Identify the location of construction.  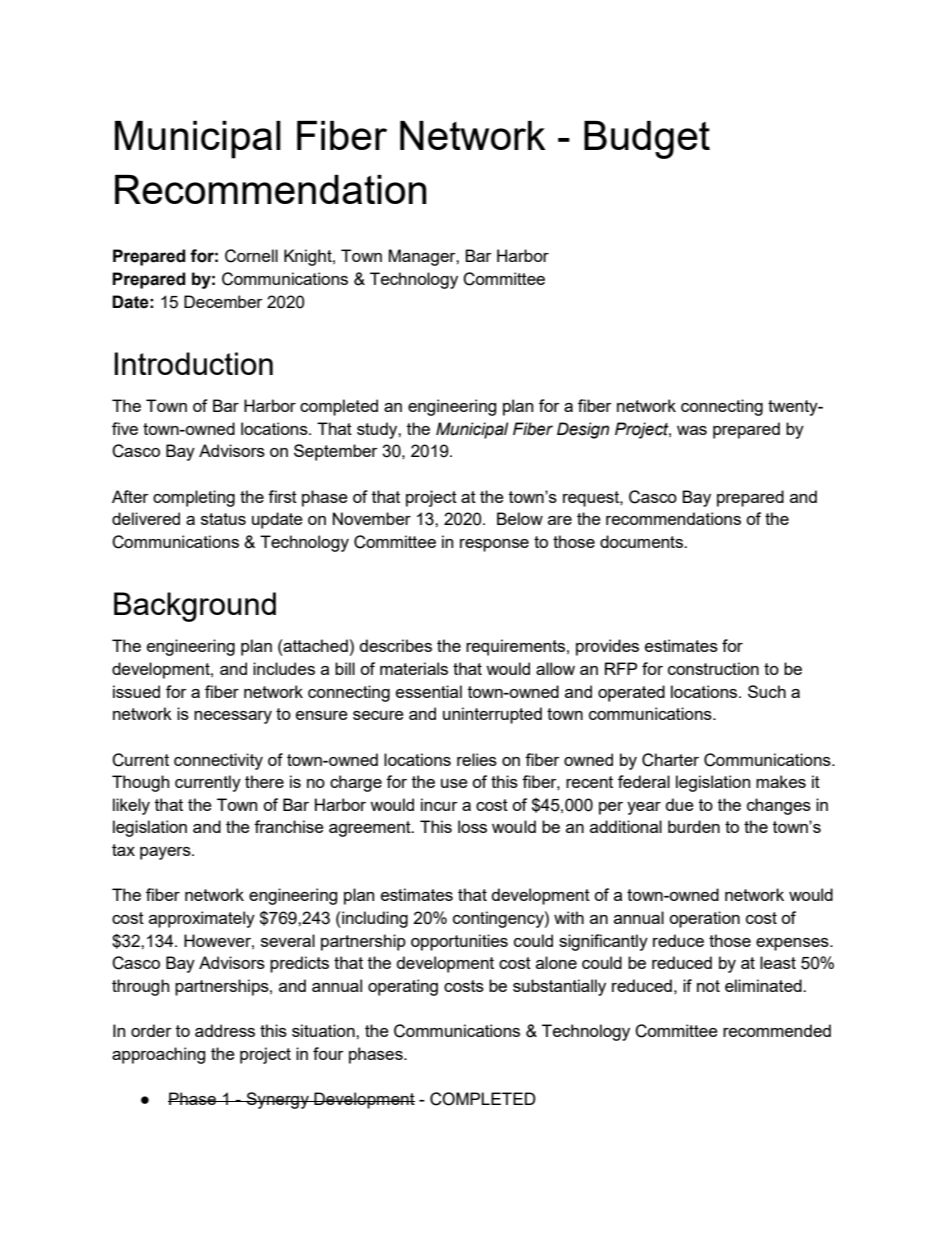
(713, 668).
